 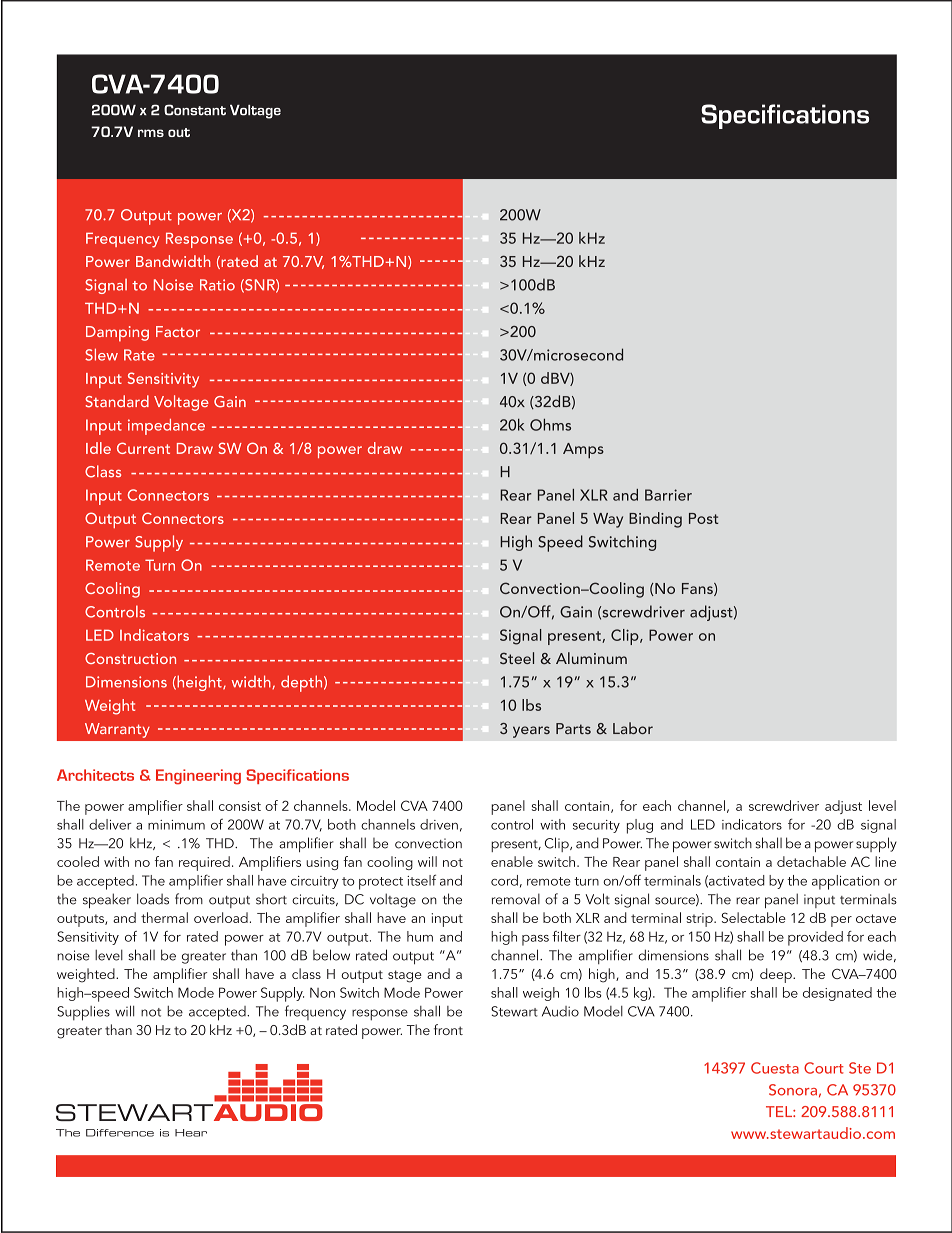 What do you see at coordinates (176, 825) in the screenshot?
I see `minimum` at bounding box center [176, 825].
